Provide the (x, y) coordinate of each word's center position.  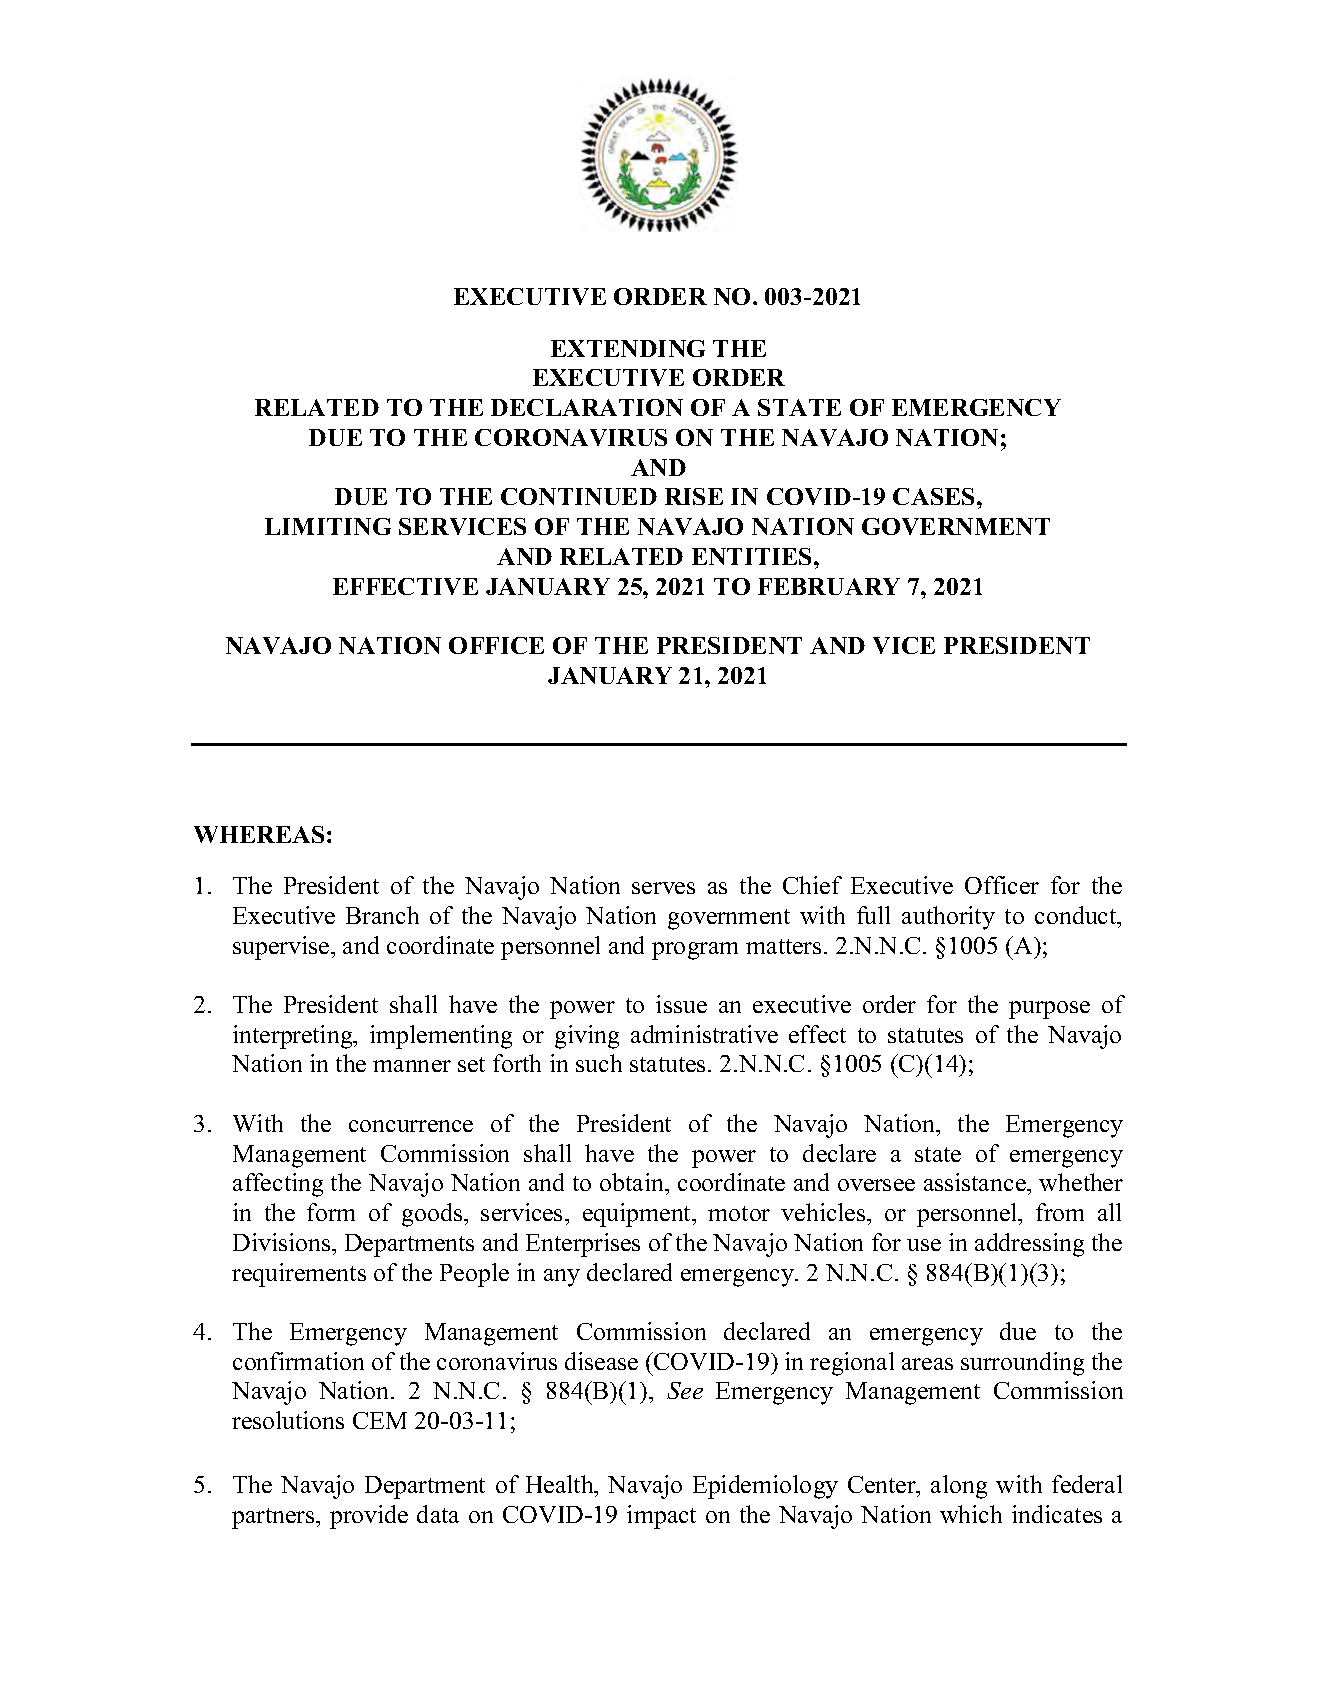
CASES (935, 496)
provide (369, 1517)
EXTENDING (628, 348)
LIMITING (328, 526)
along (959, 1487)
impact (661, 1517)
